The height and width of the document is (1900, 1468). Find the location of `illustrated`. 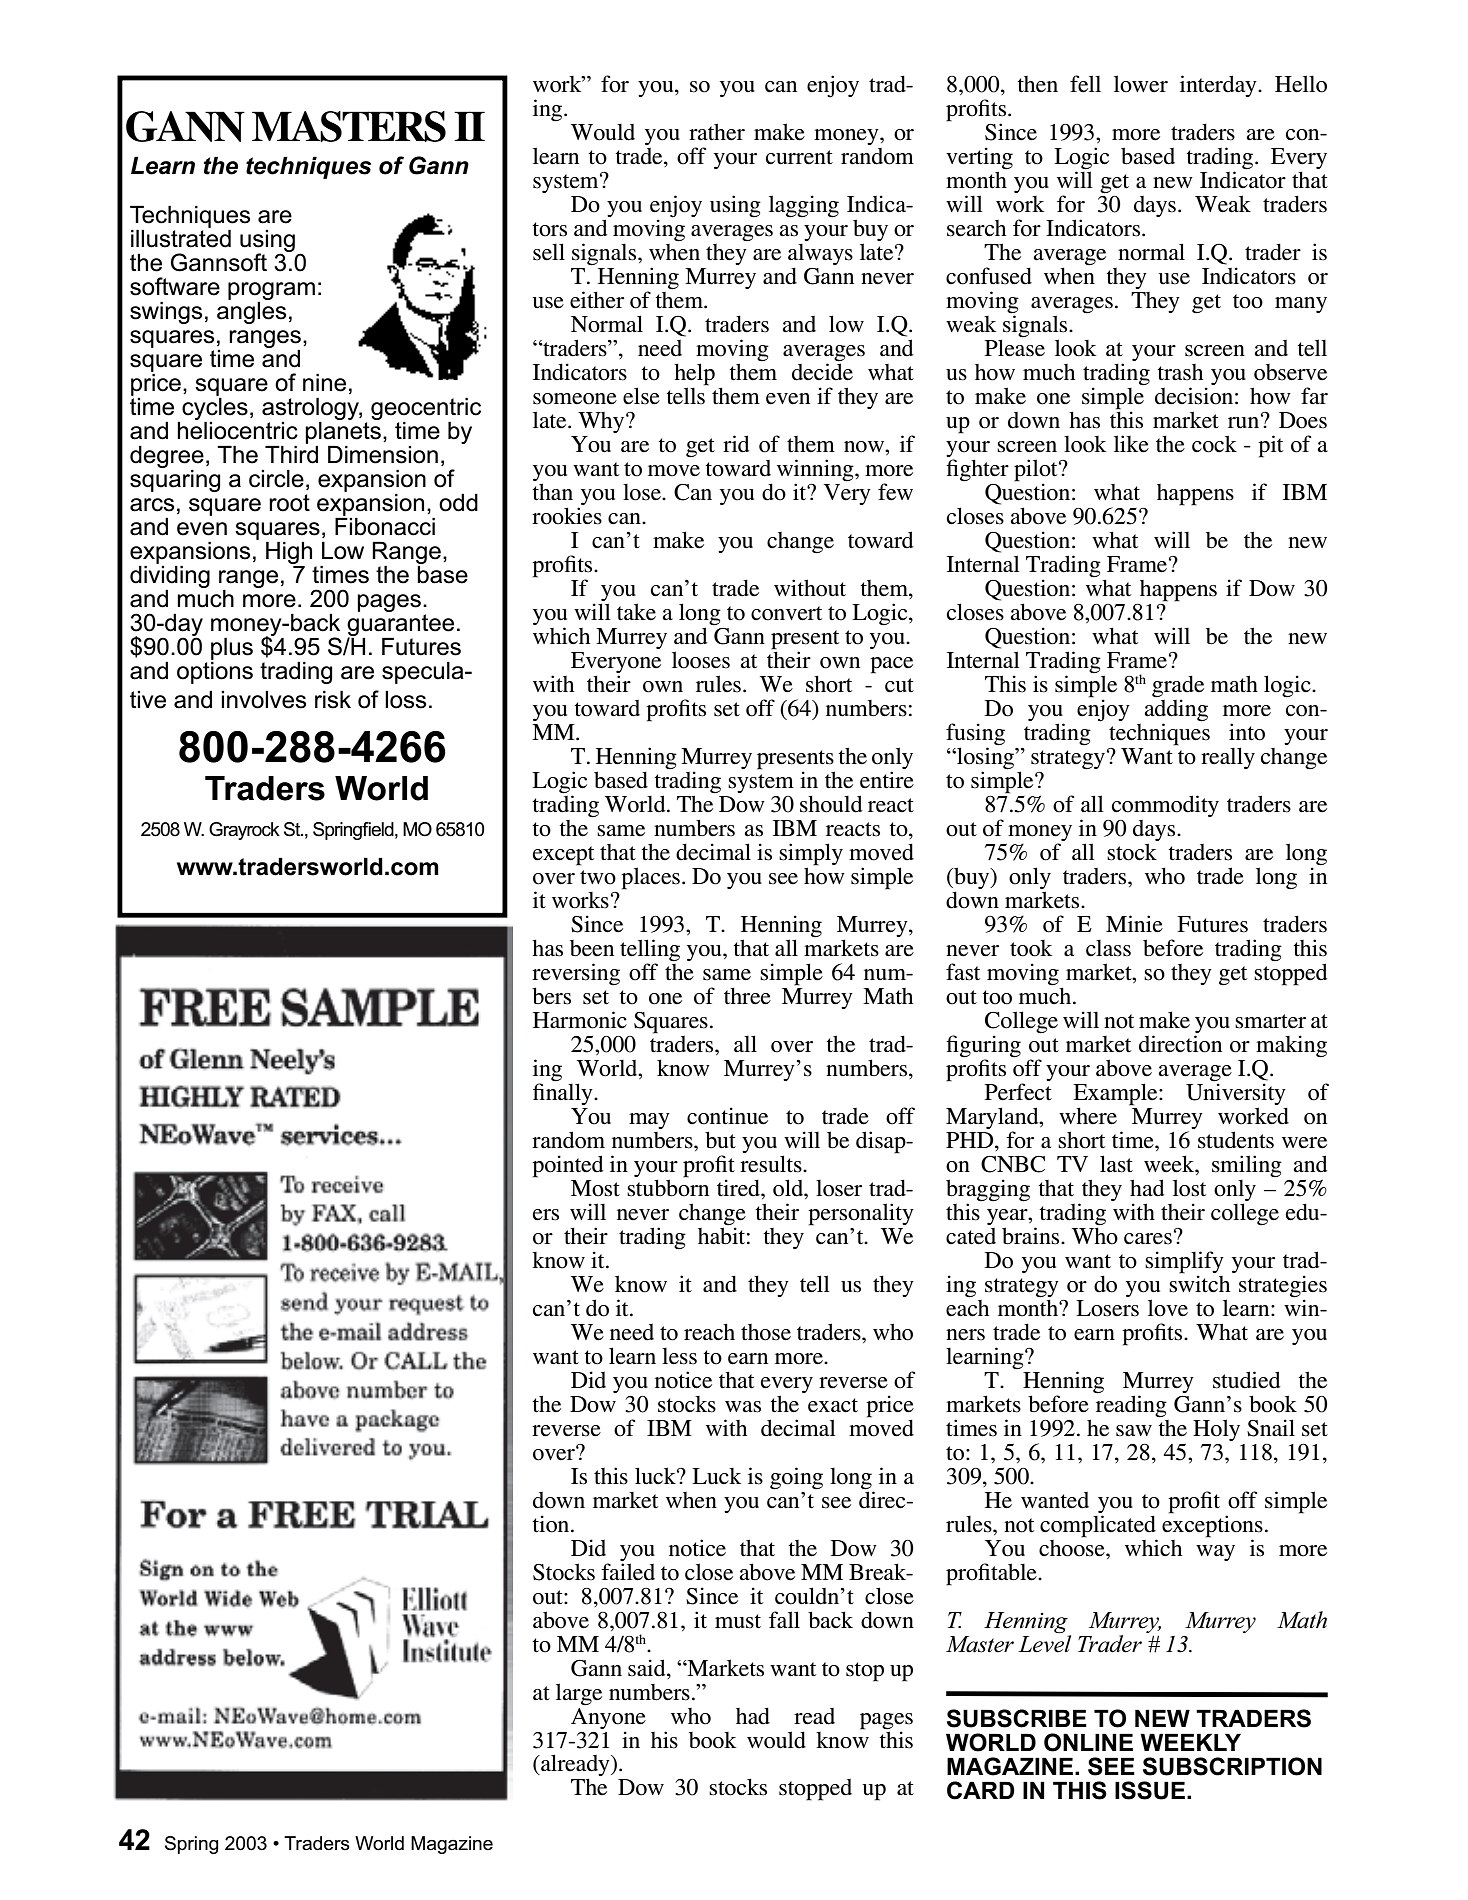

illustrated is located at coordinates (181, 238).
